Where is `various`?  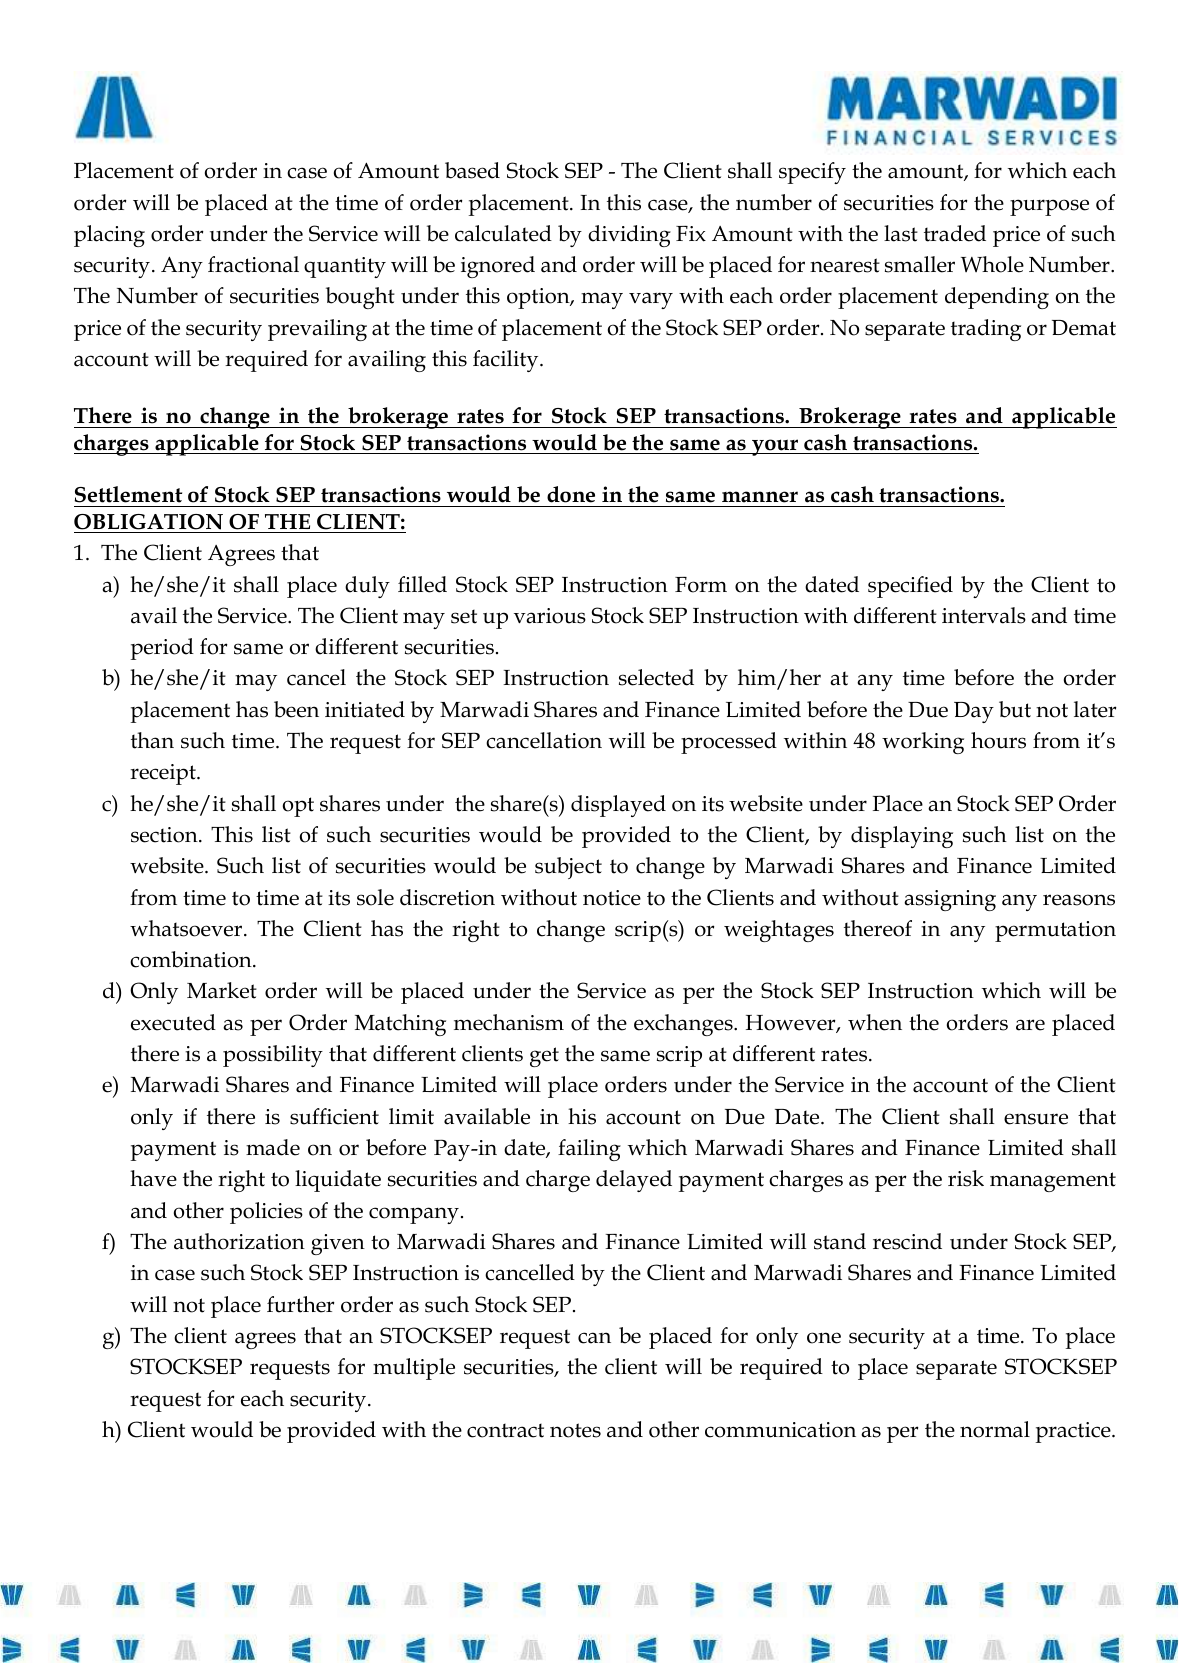 various is located at coordinates (550, 616).
